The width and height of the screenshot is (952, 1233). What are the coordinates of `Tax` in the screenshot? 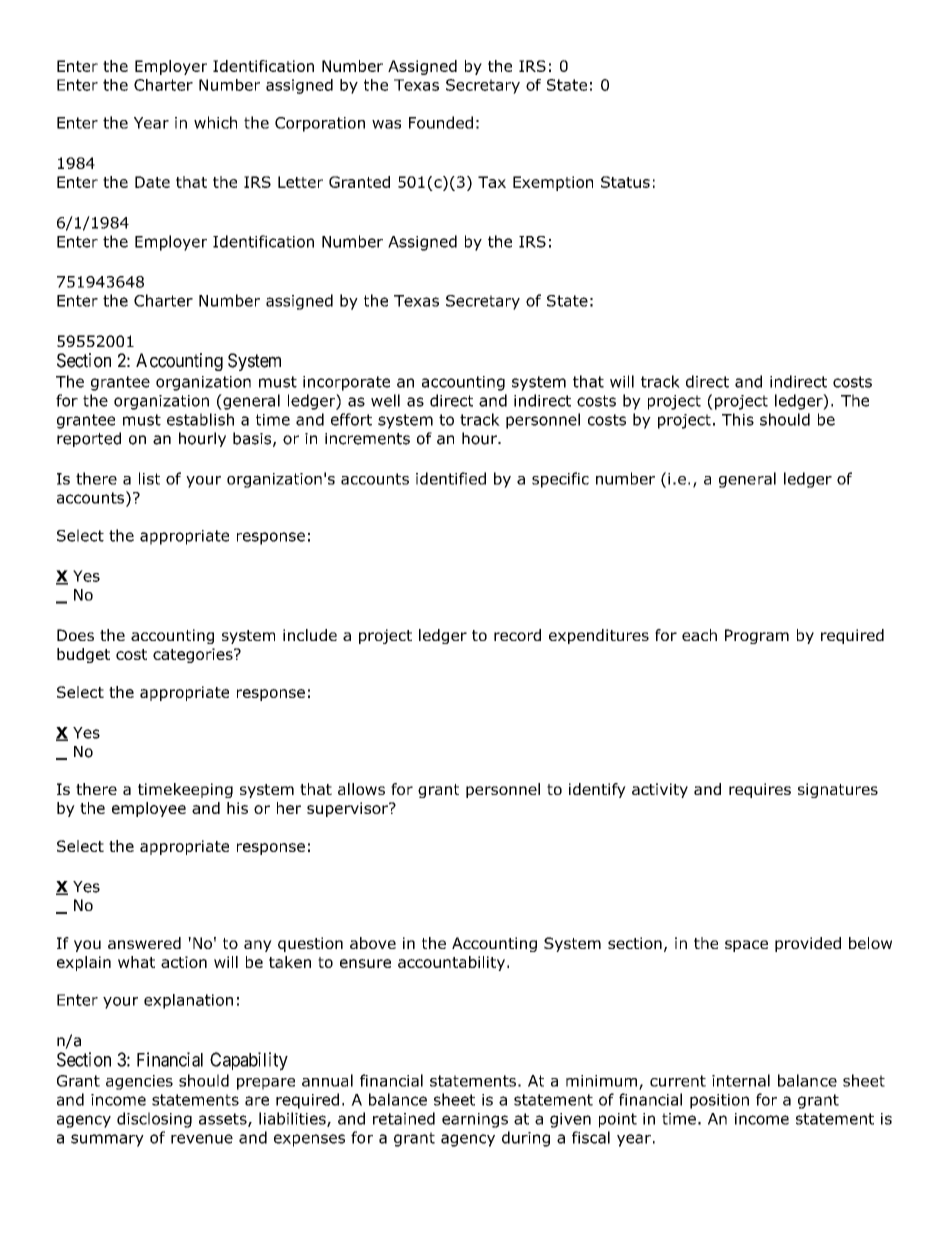 It's located at (492, 182).
